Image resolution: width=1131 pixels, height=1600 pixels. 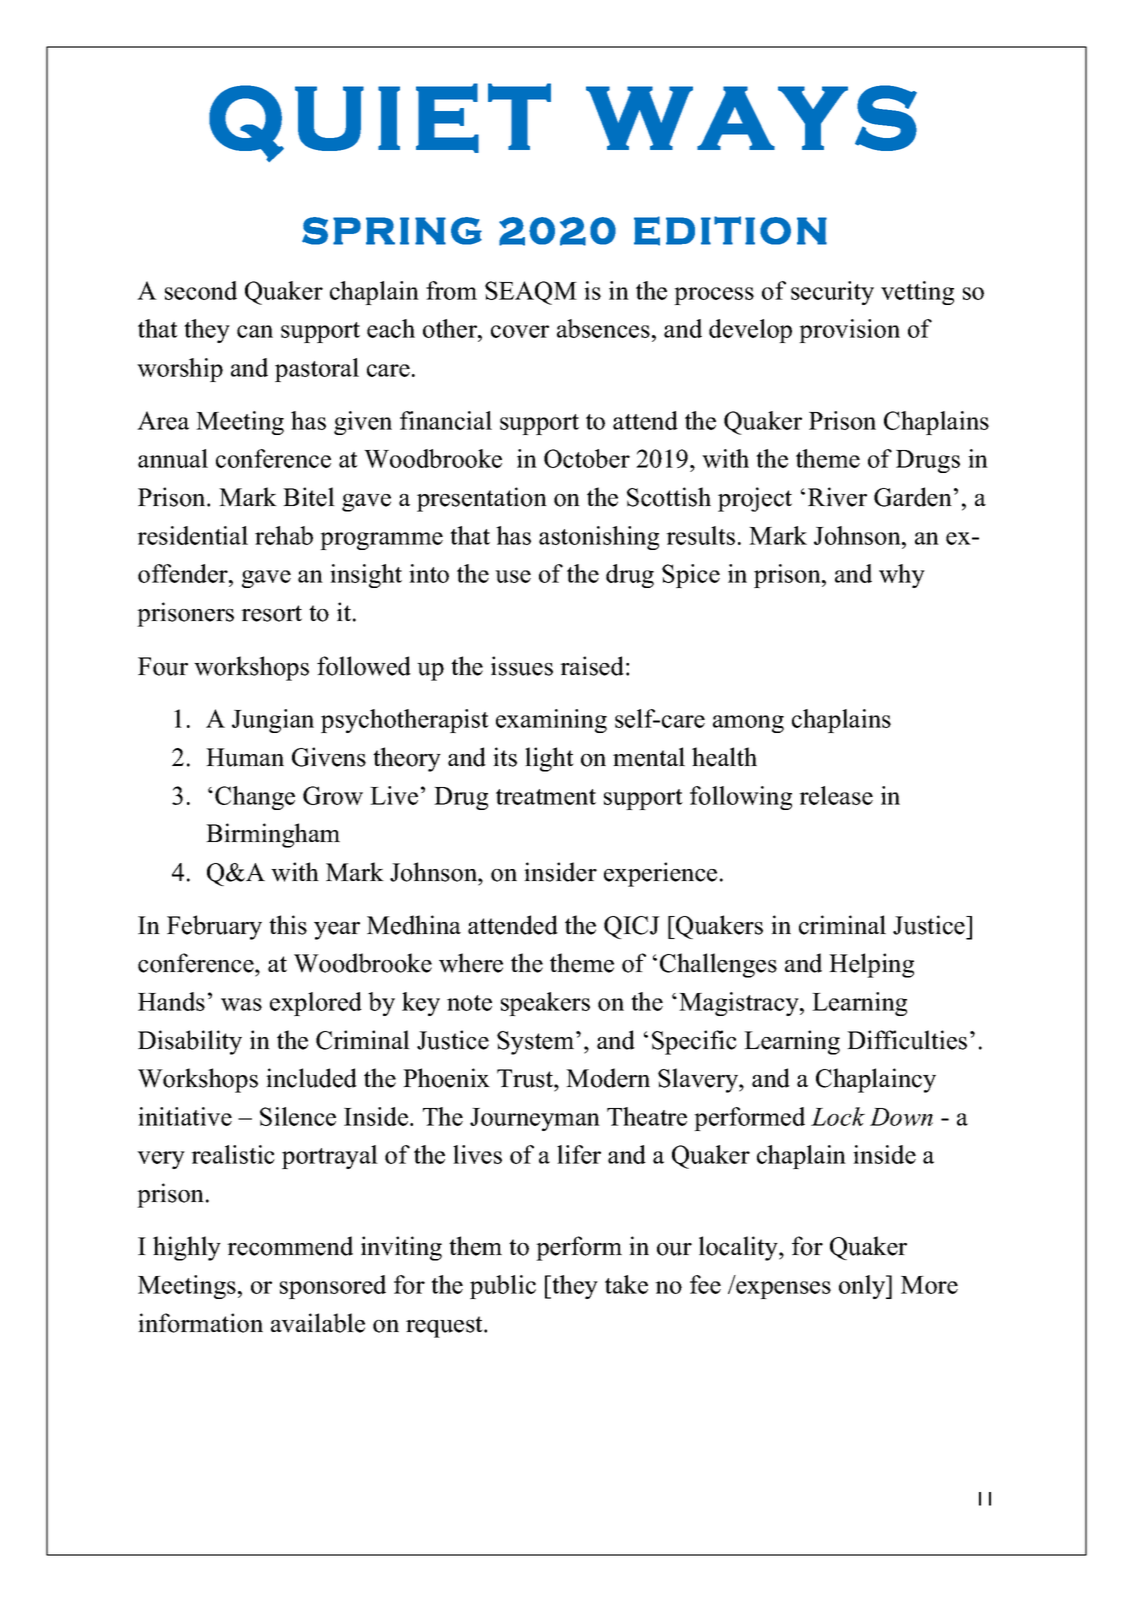 I want to click on examining, so click(x=551, y=721).
